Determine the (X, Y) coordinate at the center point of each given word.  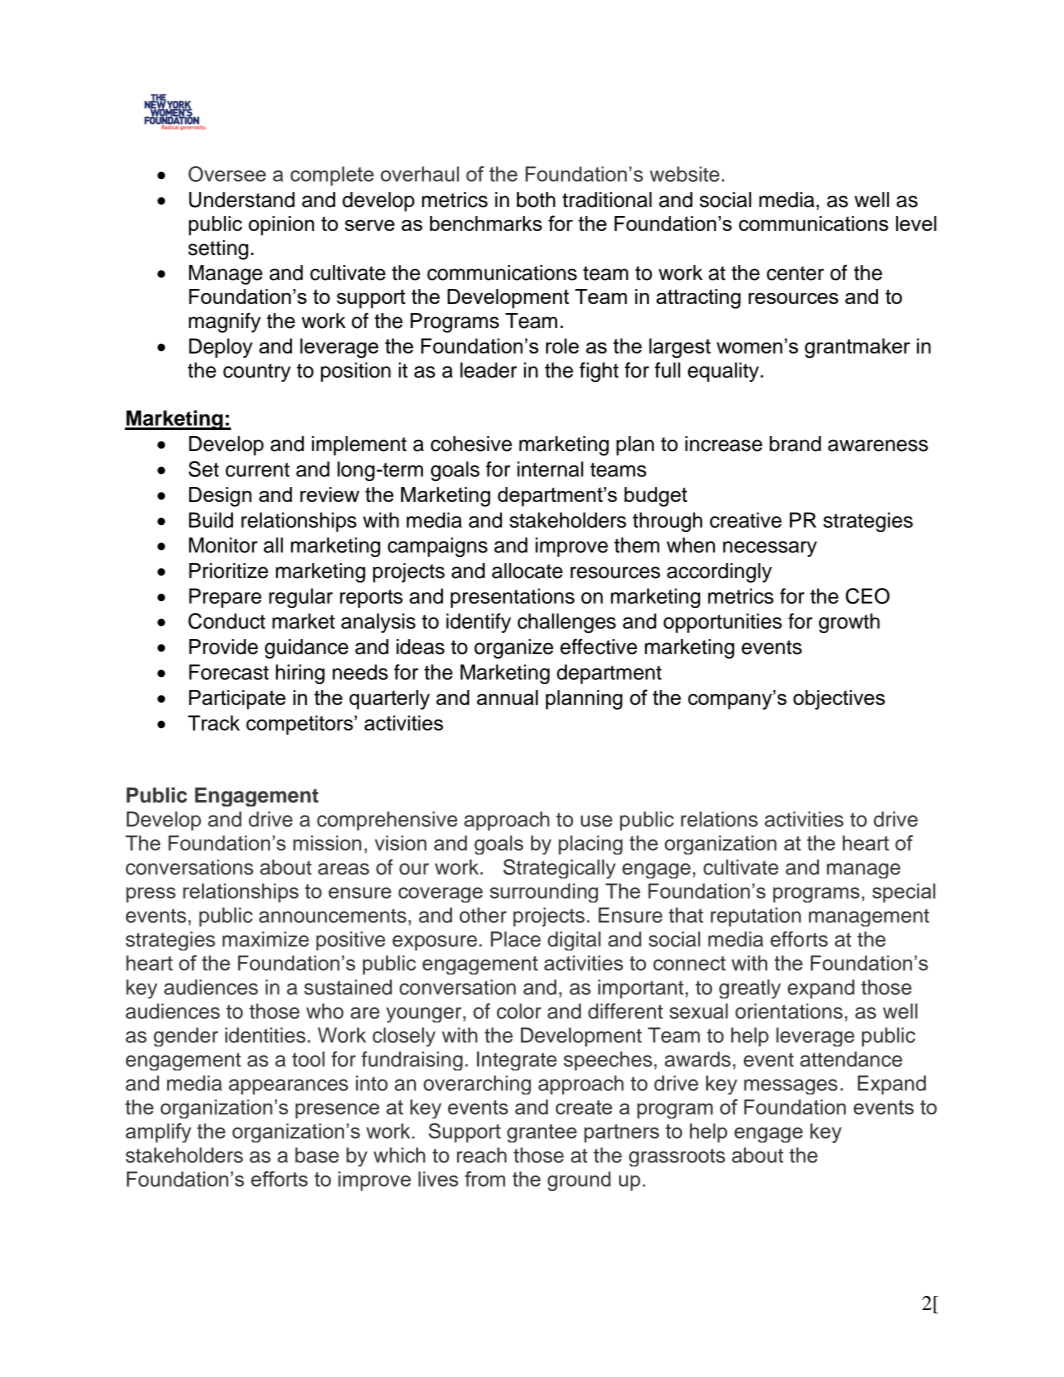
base (317, 1155)
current (258, 470)
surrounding (544, 893)
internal (550, 469)
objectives (839, 700)
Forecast (229, 672)
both (536, 200)
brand (795, 444)
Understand (242, 200)
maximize (265, 939)
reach (482, 1155)
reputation (756, 917)
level (916, 223)
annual (507, 697)
